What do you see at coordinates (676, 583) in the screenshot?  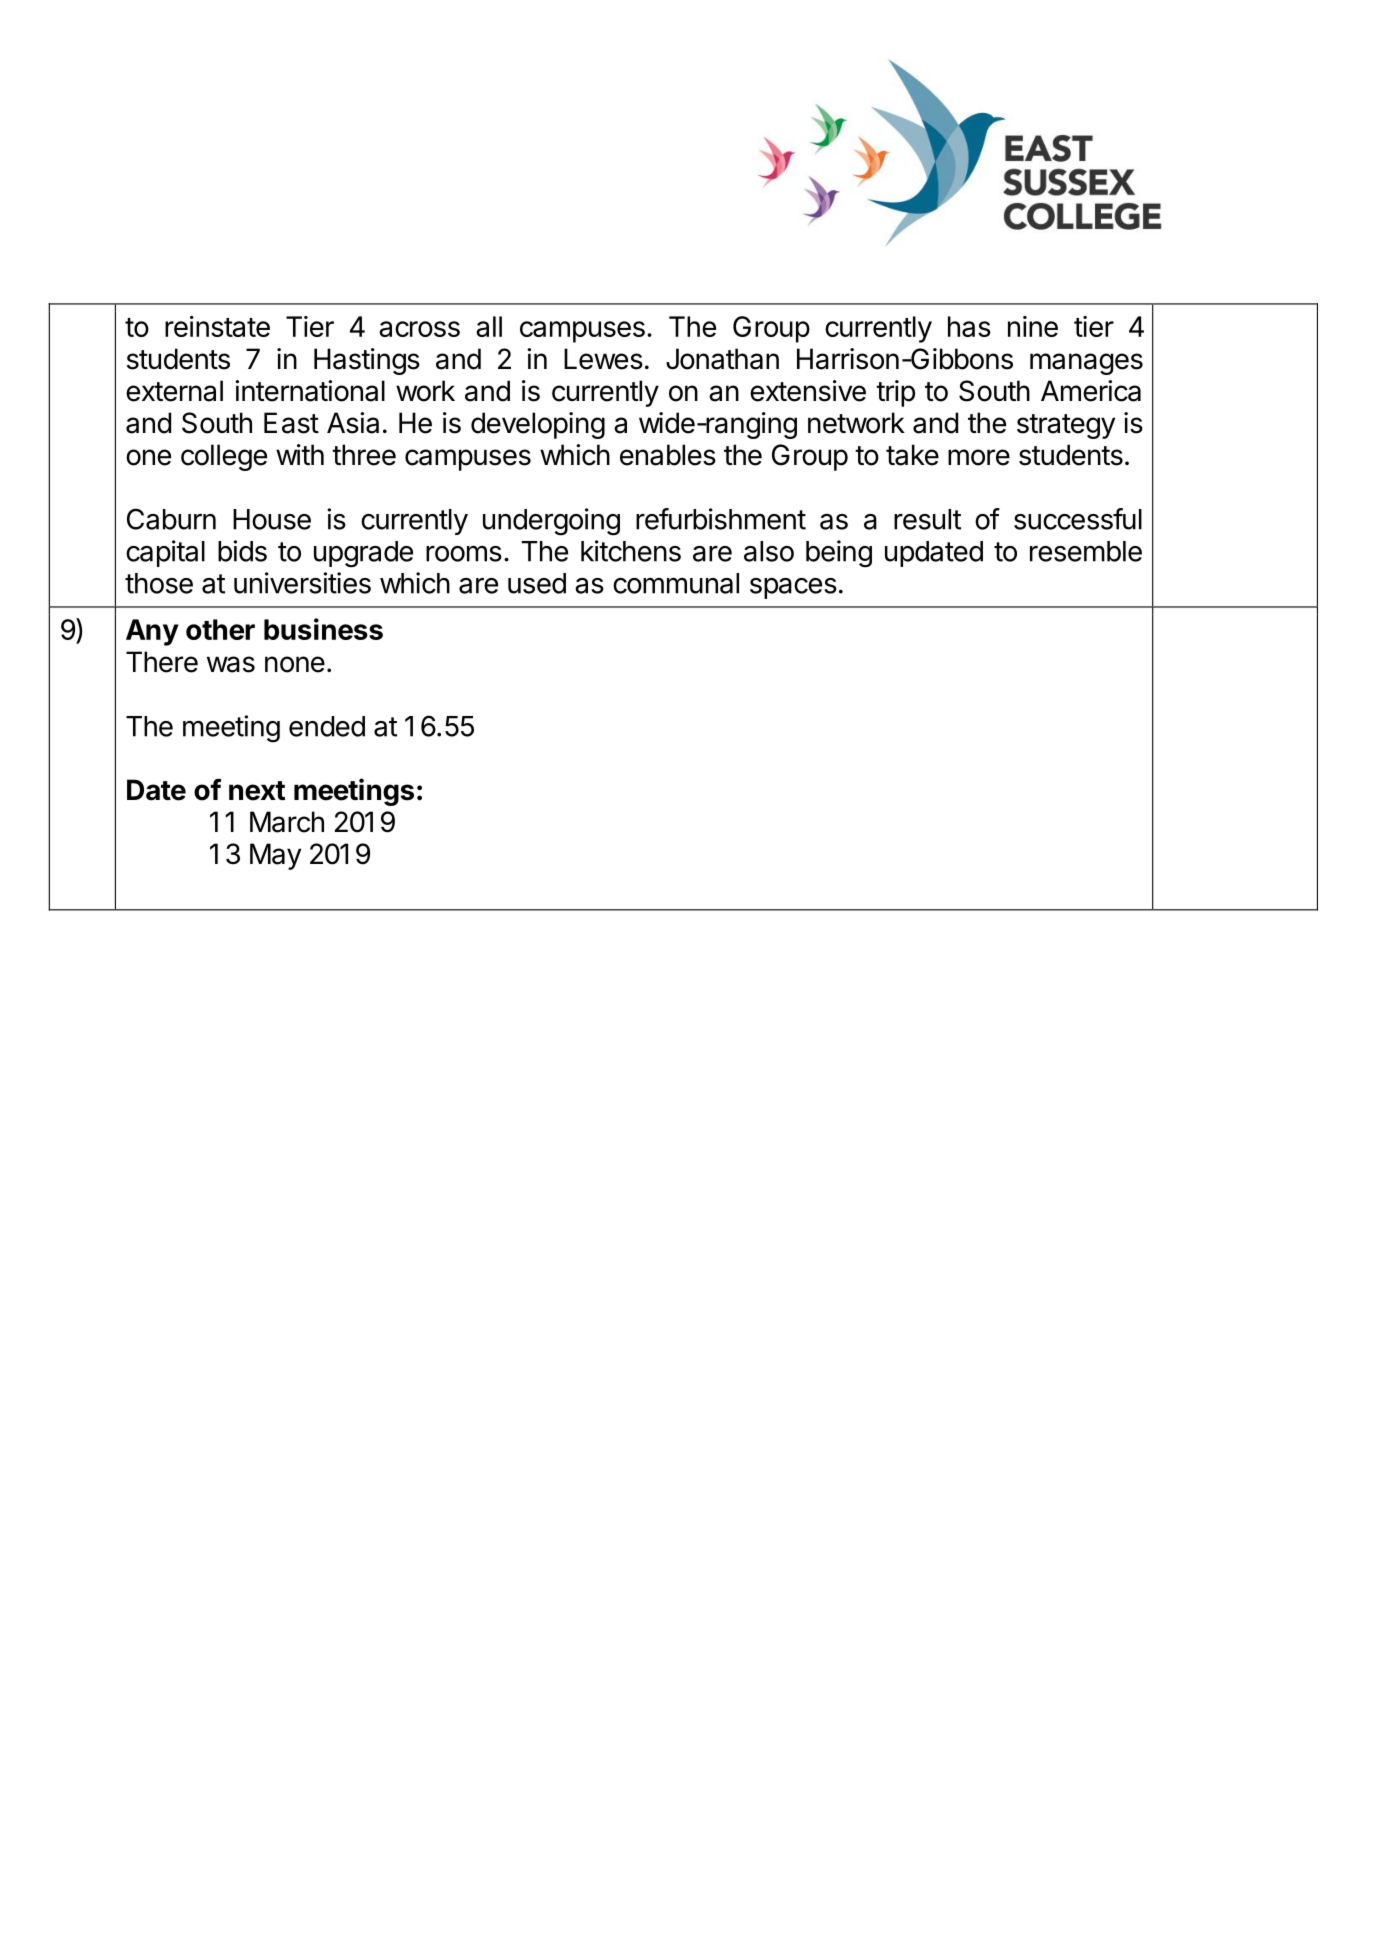 I see `communal` at bounding box center [676, 583].
